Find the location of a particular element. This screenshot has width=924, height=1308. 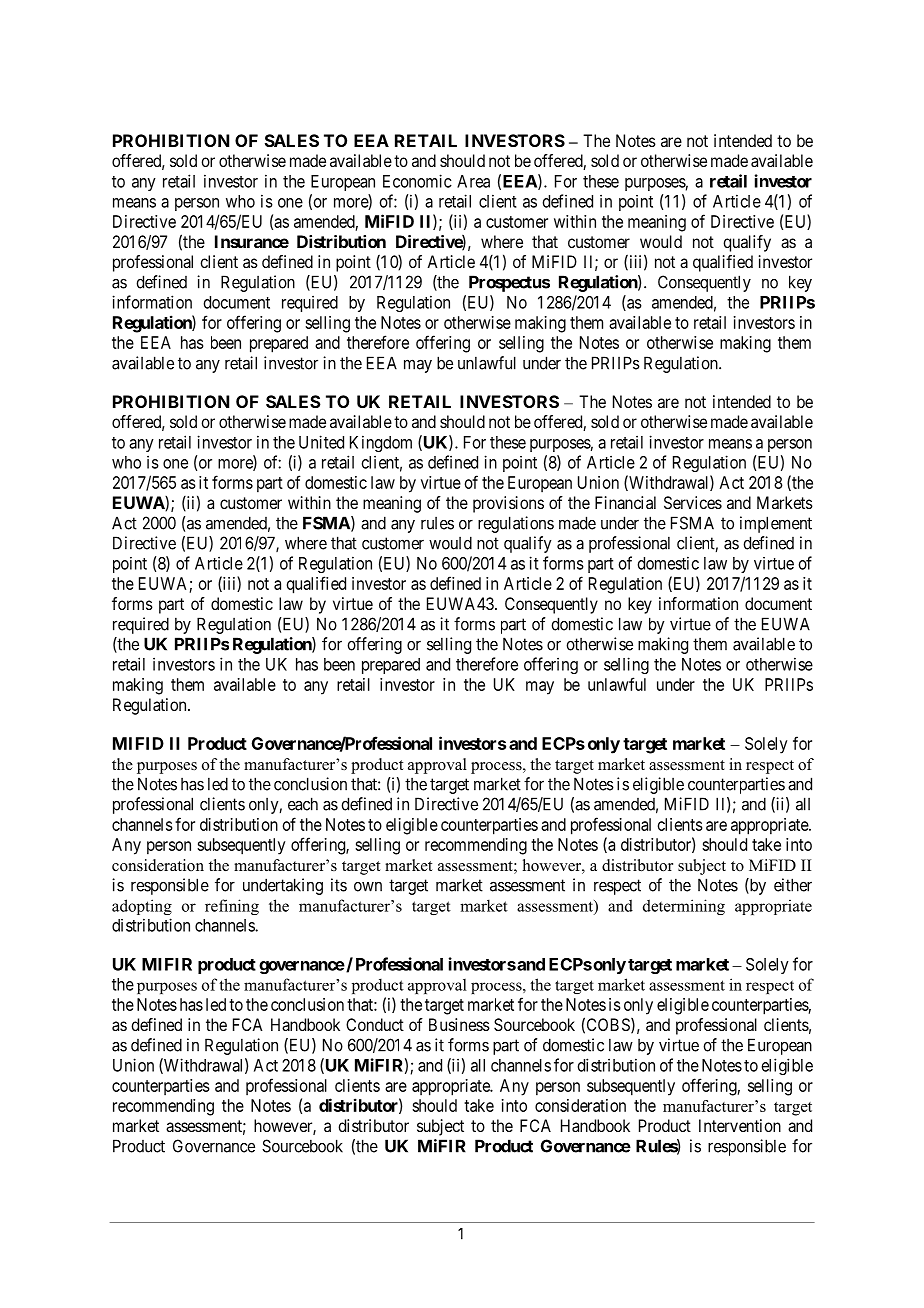

Conduct is located at coordinates (375, 1024).
